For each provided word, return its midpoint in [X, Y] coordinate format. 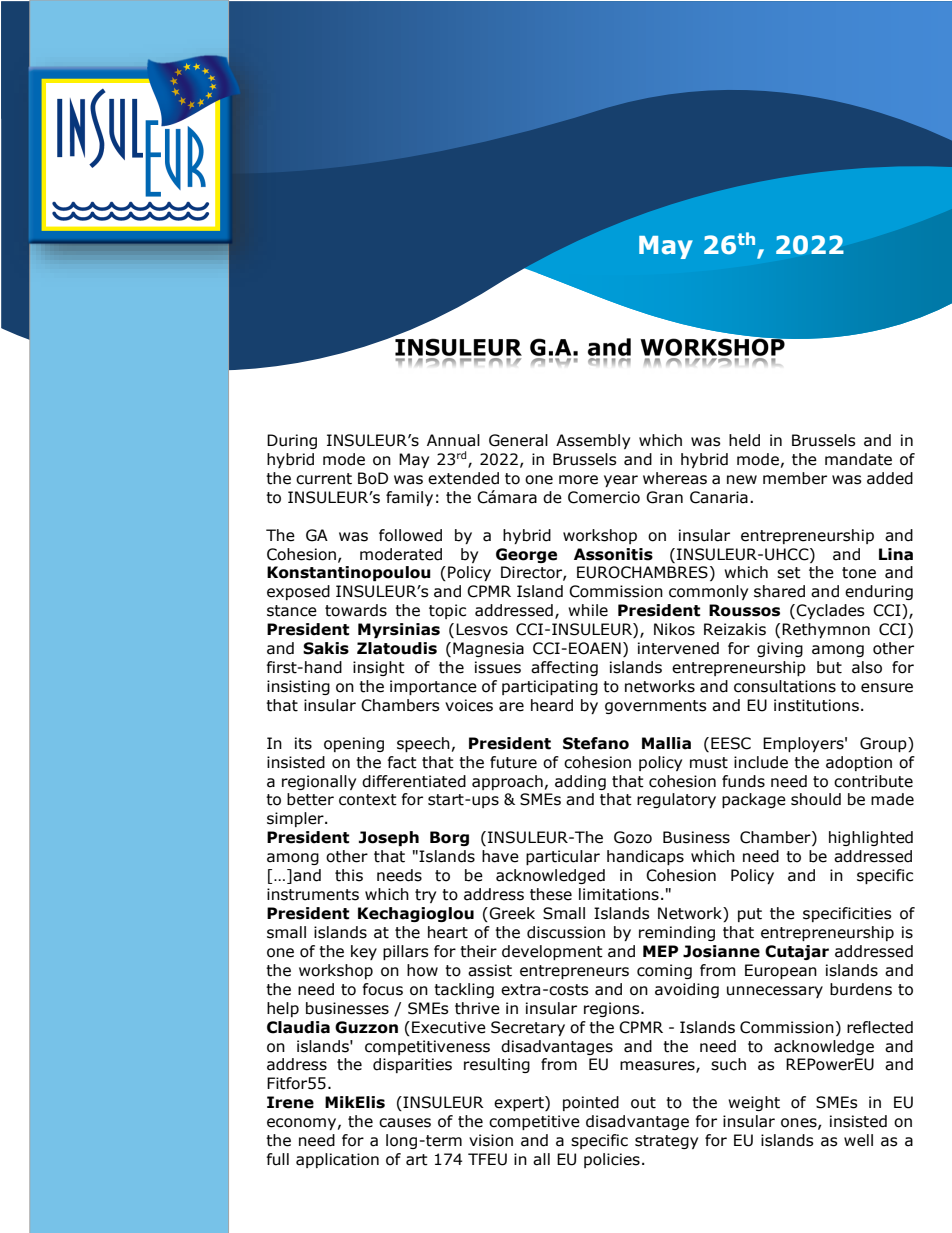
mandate [858, 459]
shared [779, 591]
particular [563, 857]
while [588, 610]
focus [383, 989]
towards [356, 610]
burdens [861, 989]
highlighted [871, 838]
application [337, 1160]
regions [613, 1009]
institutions [816, 705]
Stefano [596, 743]
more [578, 480]
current [324, 479]
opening [354, 744]
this [349, 875]
